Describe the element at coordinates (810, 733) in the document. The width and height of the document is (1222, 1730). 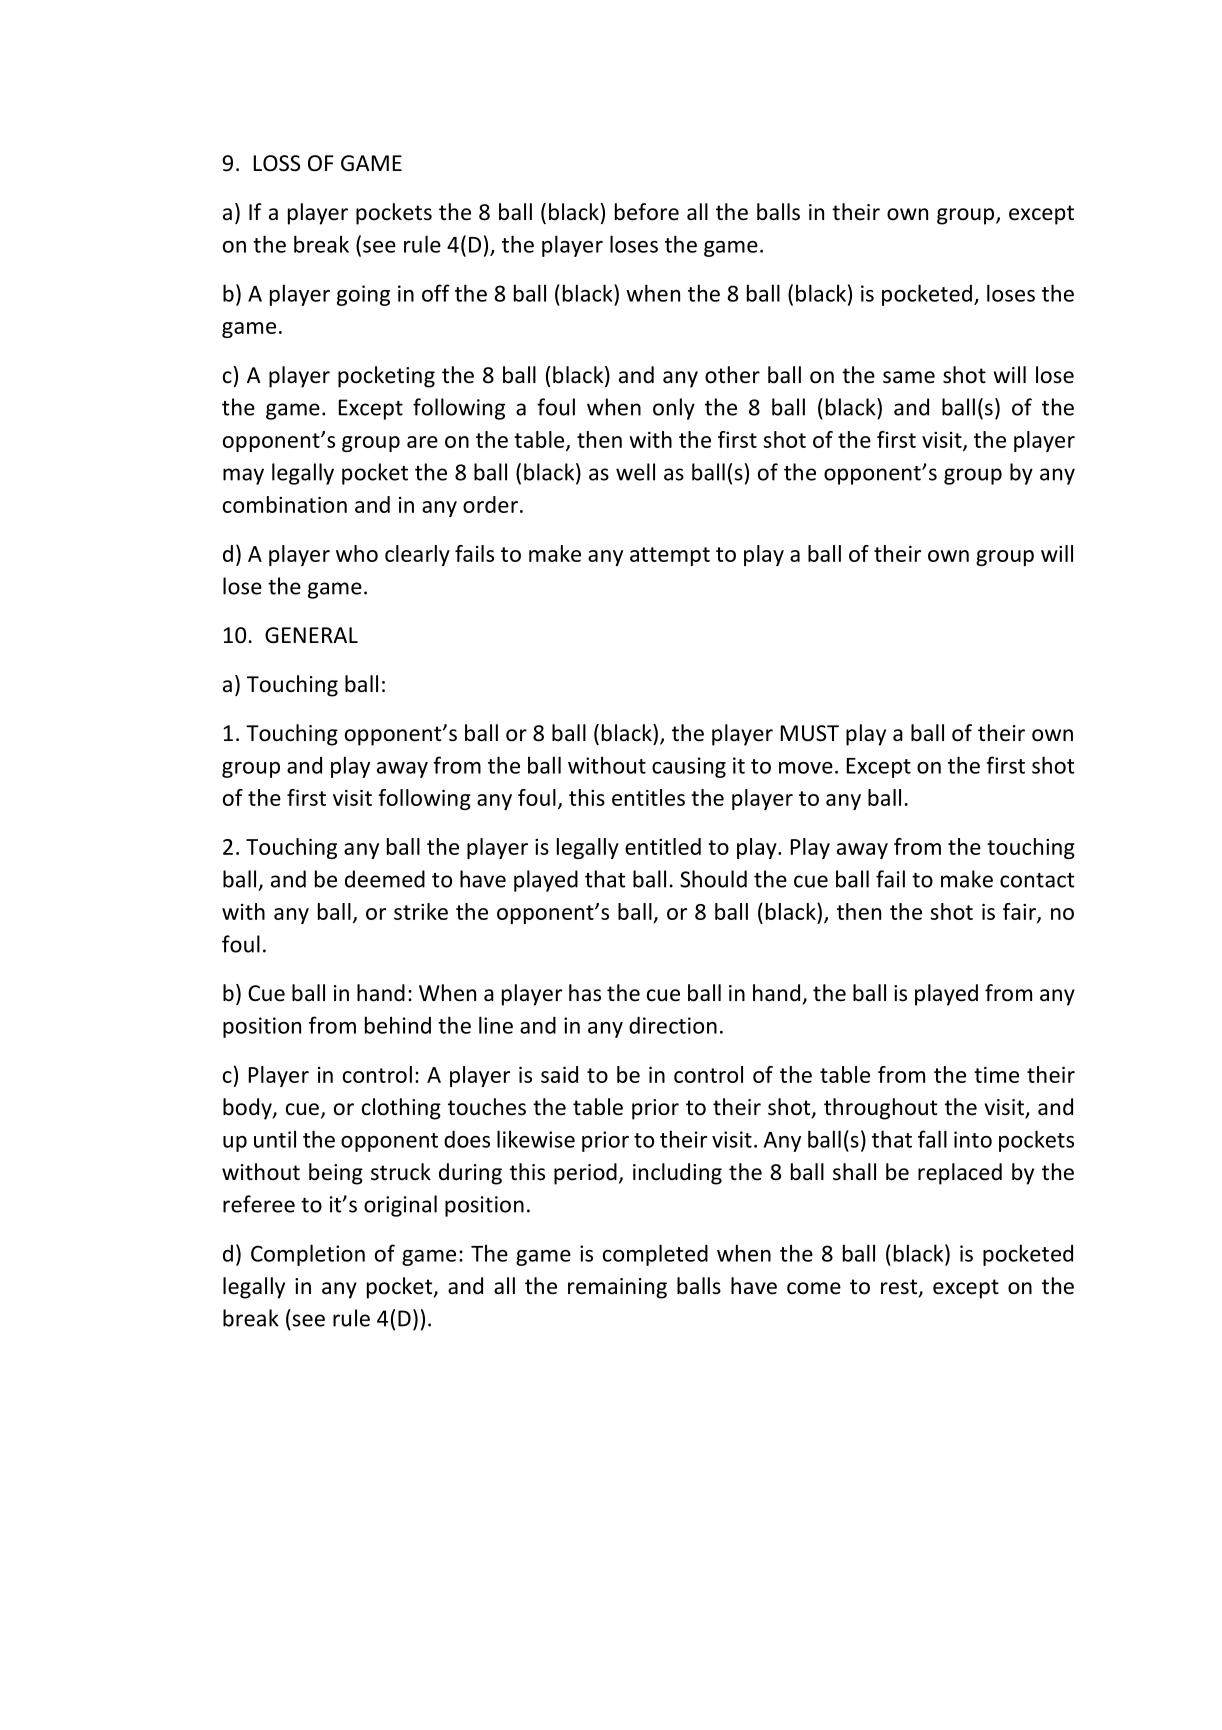
I see `MUST` at that location.
